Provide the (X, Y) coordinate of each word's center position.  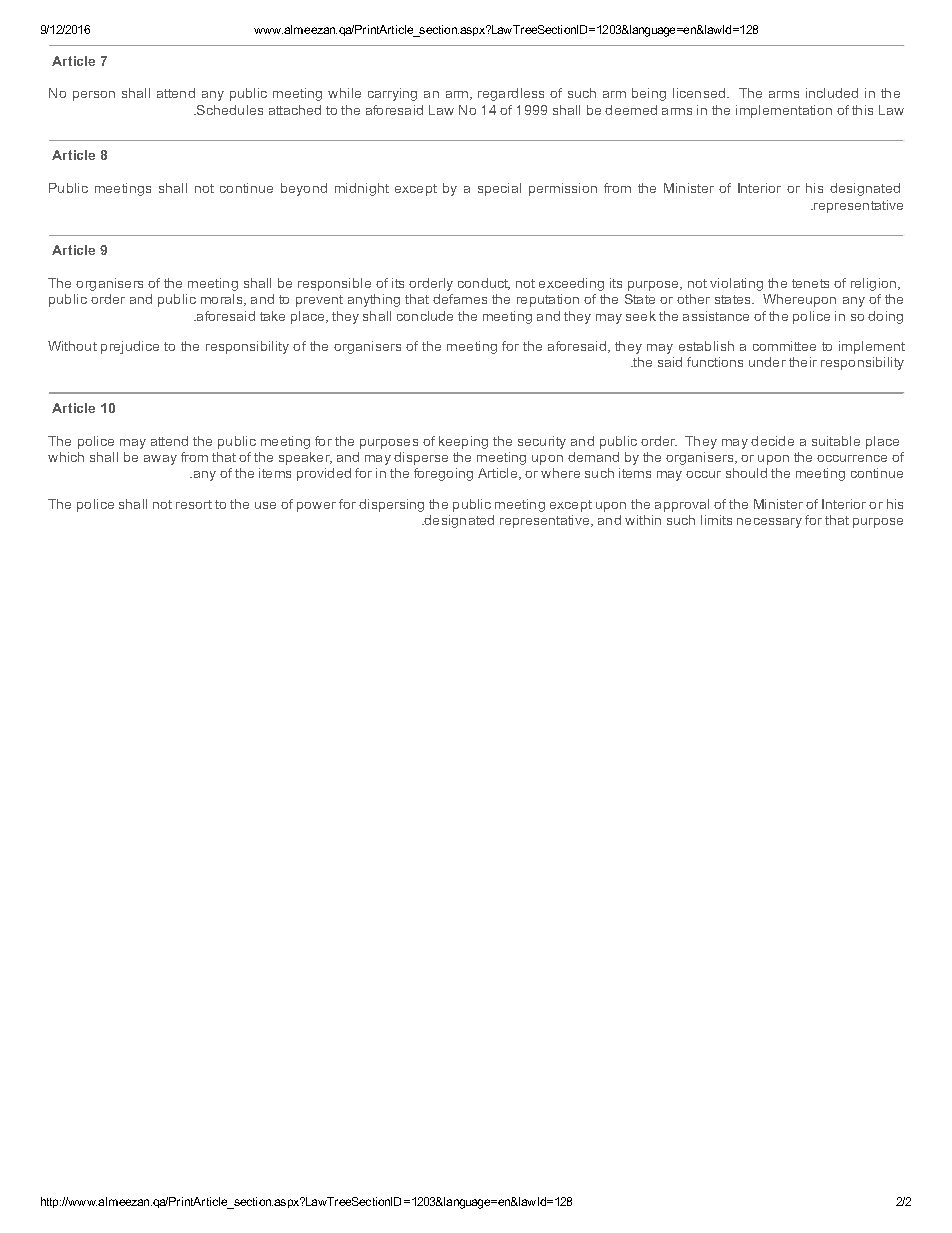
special (499, 189)
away (160, 460)
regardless (511, 94)
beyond (304, 189)
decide (772, 441)
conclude (425, 316)
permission (563, 189)
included (832, 93)
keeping (463, 442)
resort (194, 504)
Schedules (229, 110)
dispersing (391, 505)
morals (223, 300)
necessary (769, 523)
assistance (716, 316)
